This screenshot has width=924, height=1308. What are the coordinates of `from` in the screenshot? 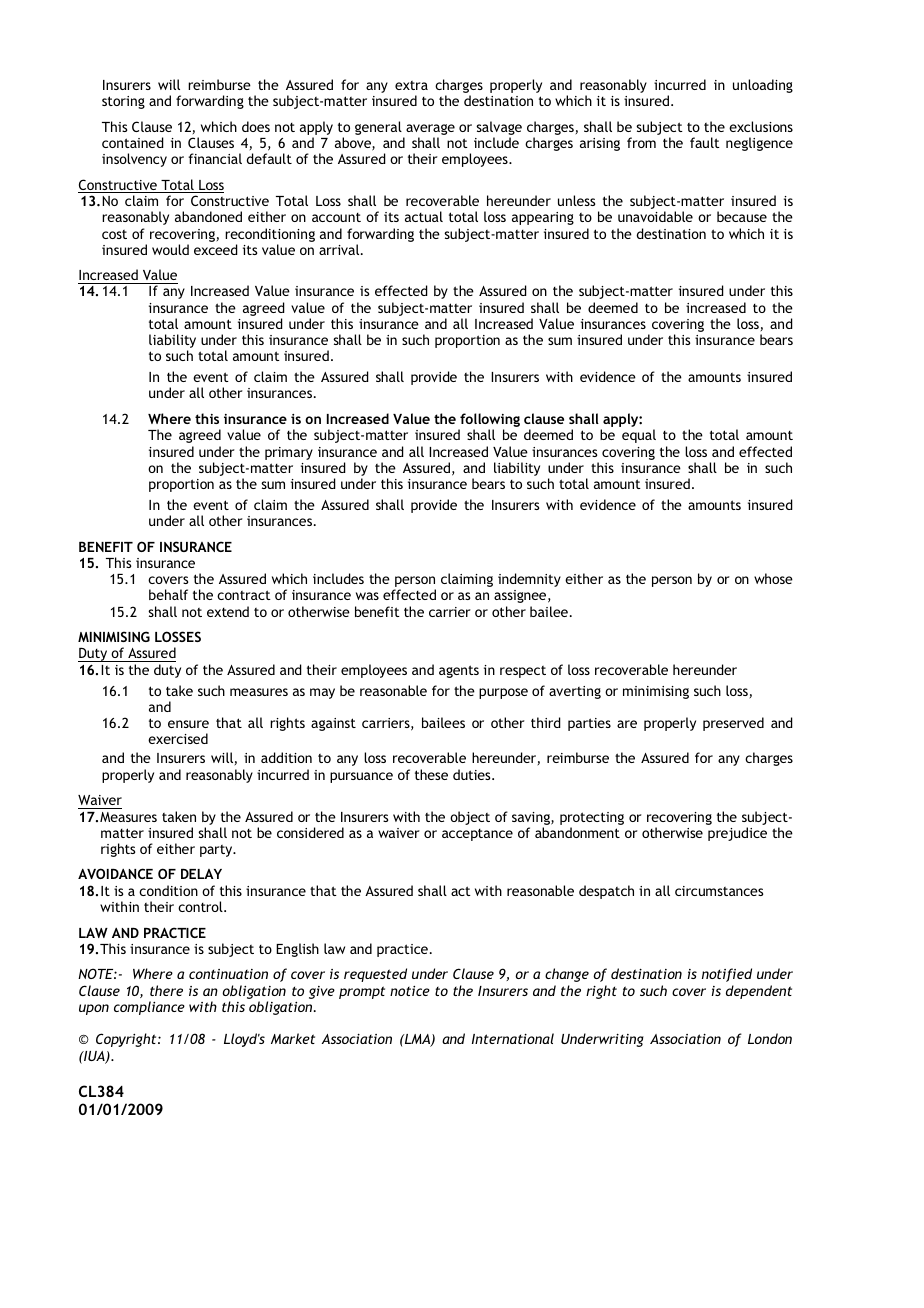 It's located at (641, 142).
